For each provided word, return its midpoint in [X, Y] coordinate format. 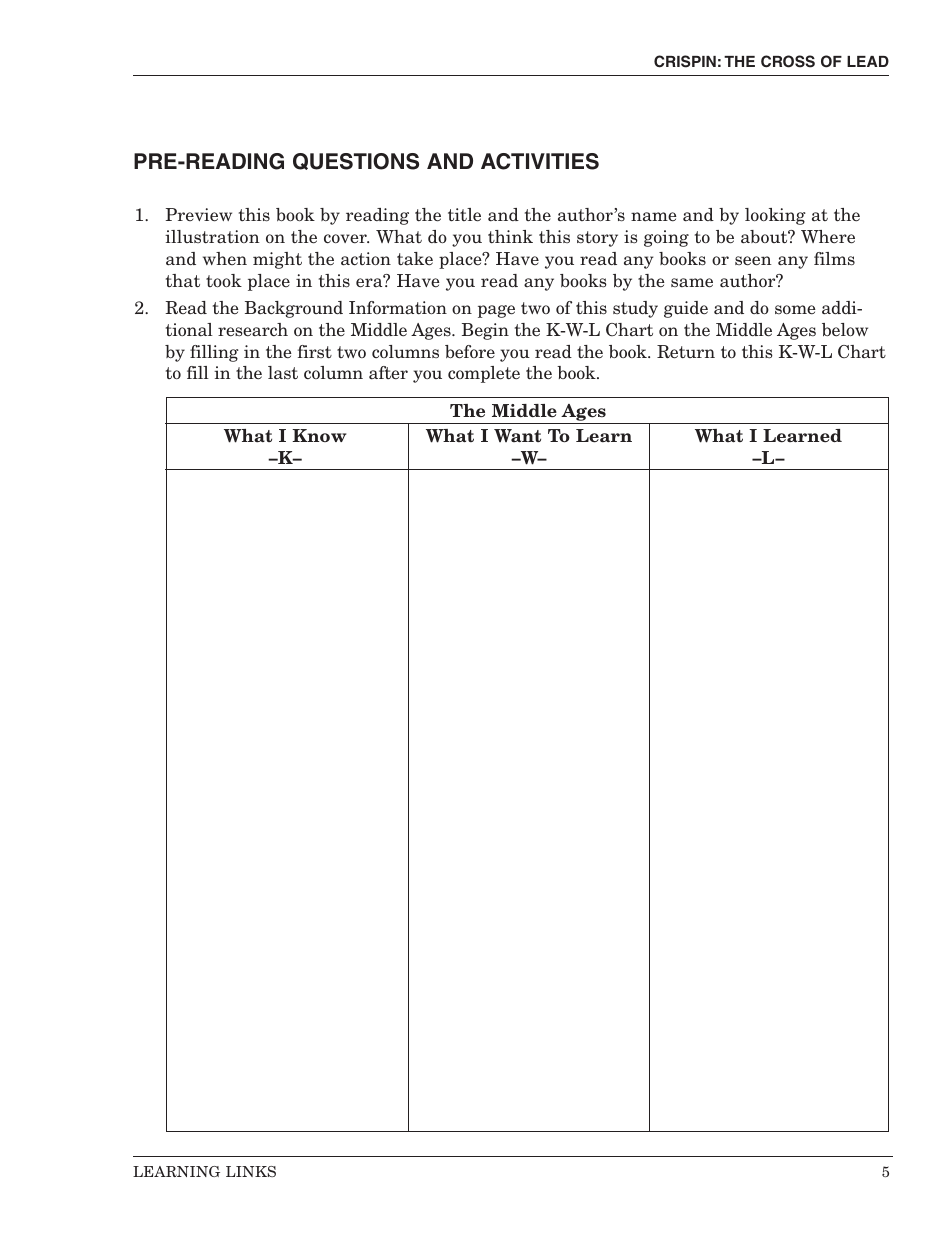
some [795, 310]
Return [686, 352]
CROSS [788, 61]
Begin [485, 331]
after [388, 373]
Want [517, 435]
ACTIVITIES [540, 161]
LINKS [251, 1171]
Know [319, 435]
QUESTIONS [356, 161]
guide [686, 309]
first [315, 352]
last [283, 373]
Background [294, 309]
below [845, 330]
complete [484, 374]
